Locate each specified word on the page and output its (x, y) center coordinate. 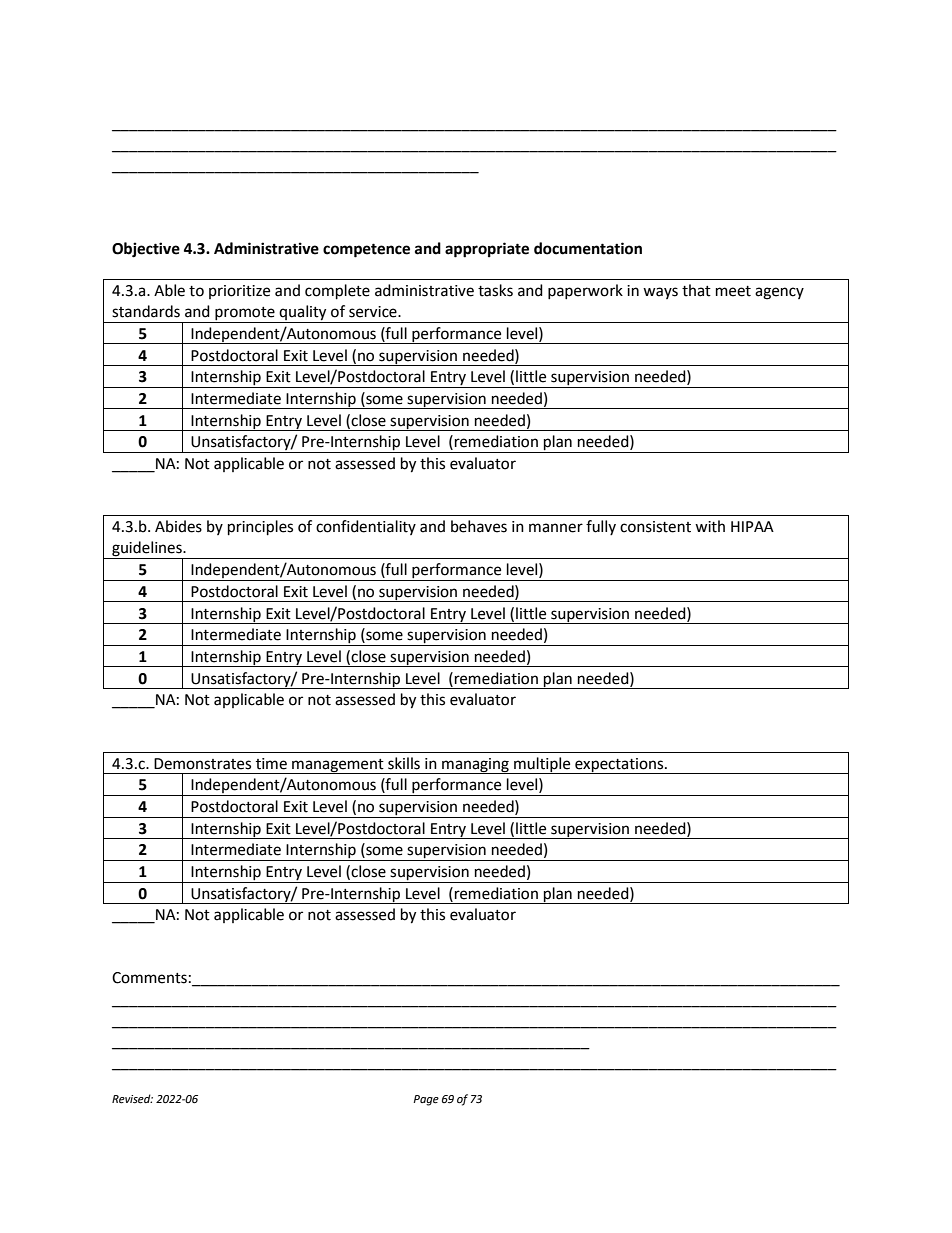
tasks (495, 290)
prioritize (239, 292)
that (696, 290)
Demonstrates (202, 764)
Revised (132, 1099)
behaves (479, 526)
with (710, 526)
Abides (178, 526)
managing (475, 766)
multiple (542, 765)
